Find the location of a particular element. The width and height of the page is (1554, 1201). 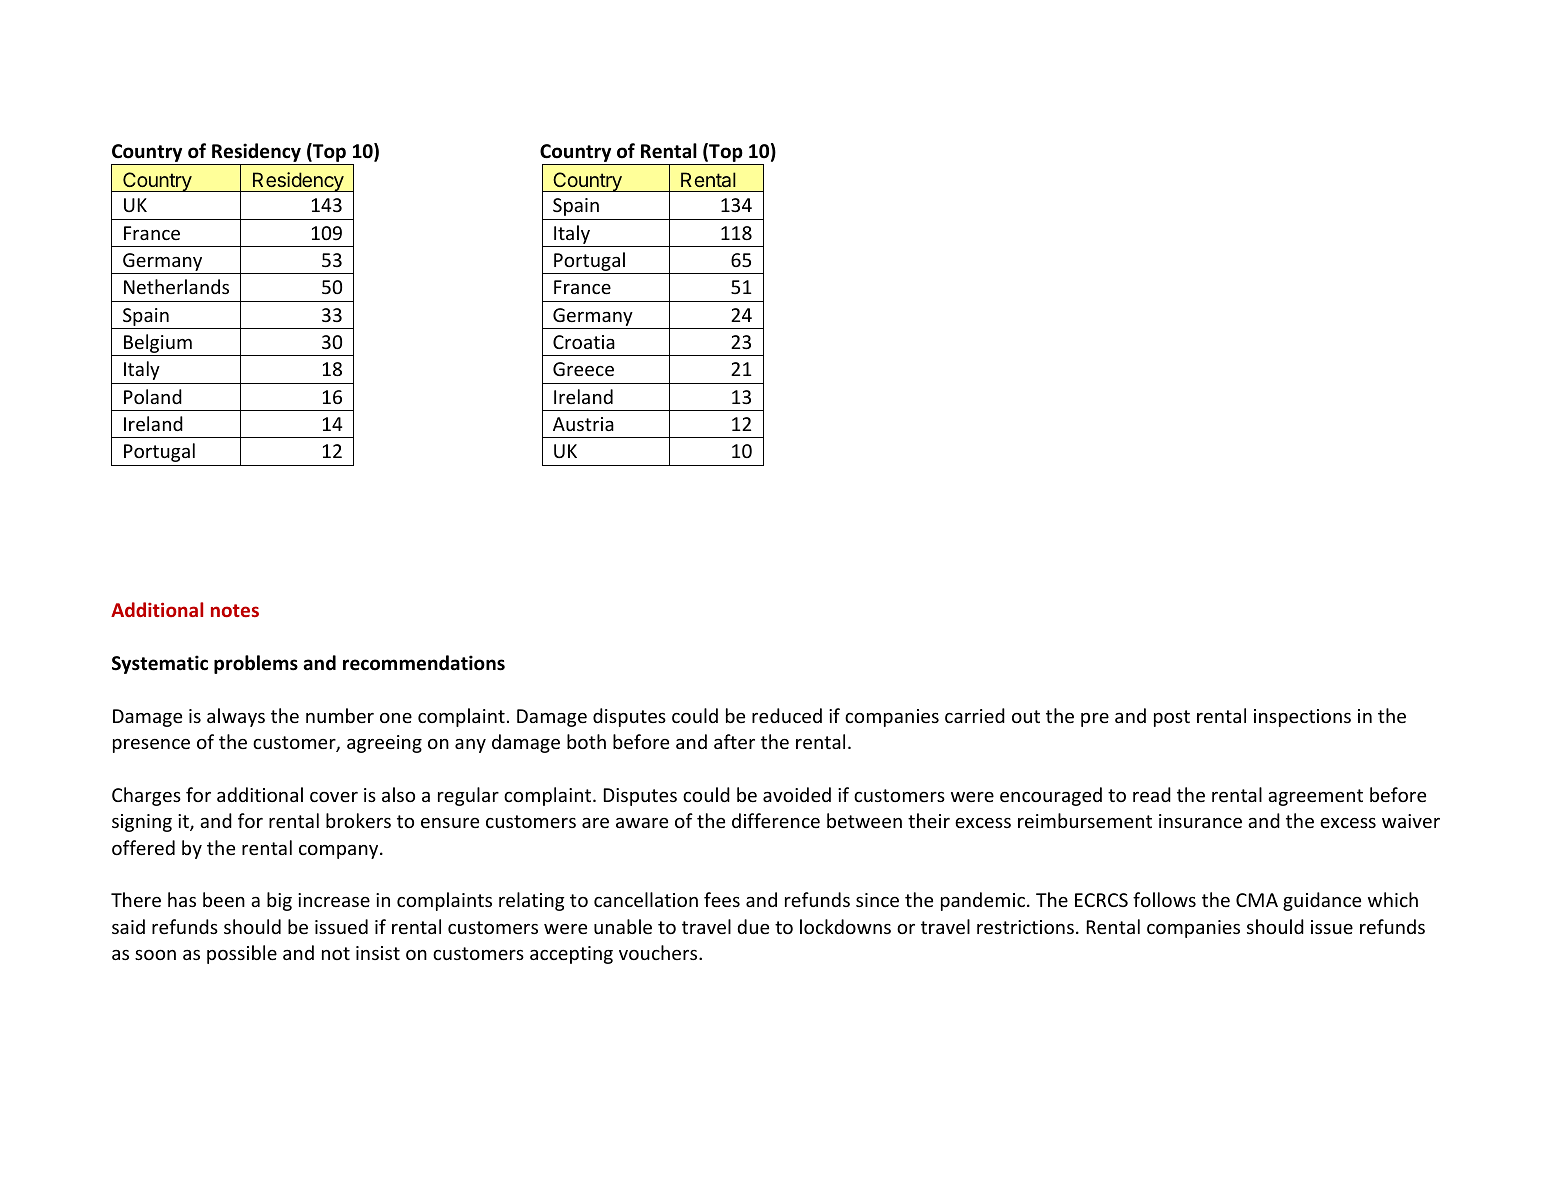

possible is located at coordinates (242, 954).
